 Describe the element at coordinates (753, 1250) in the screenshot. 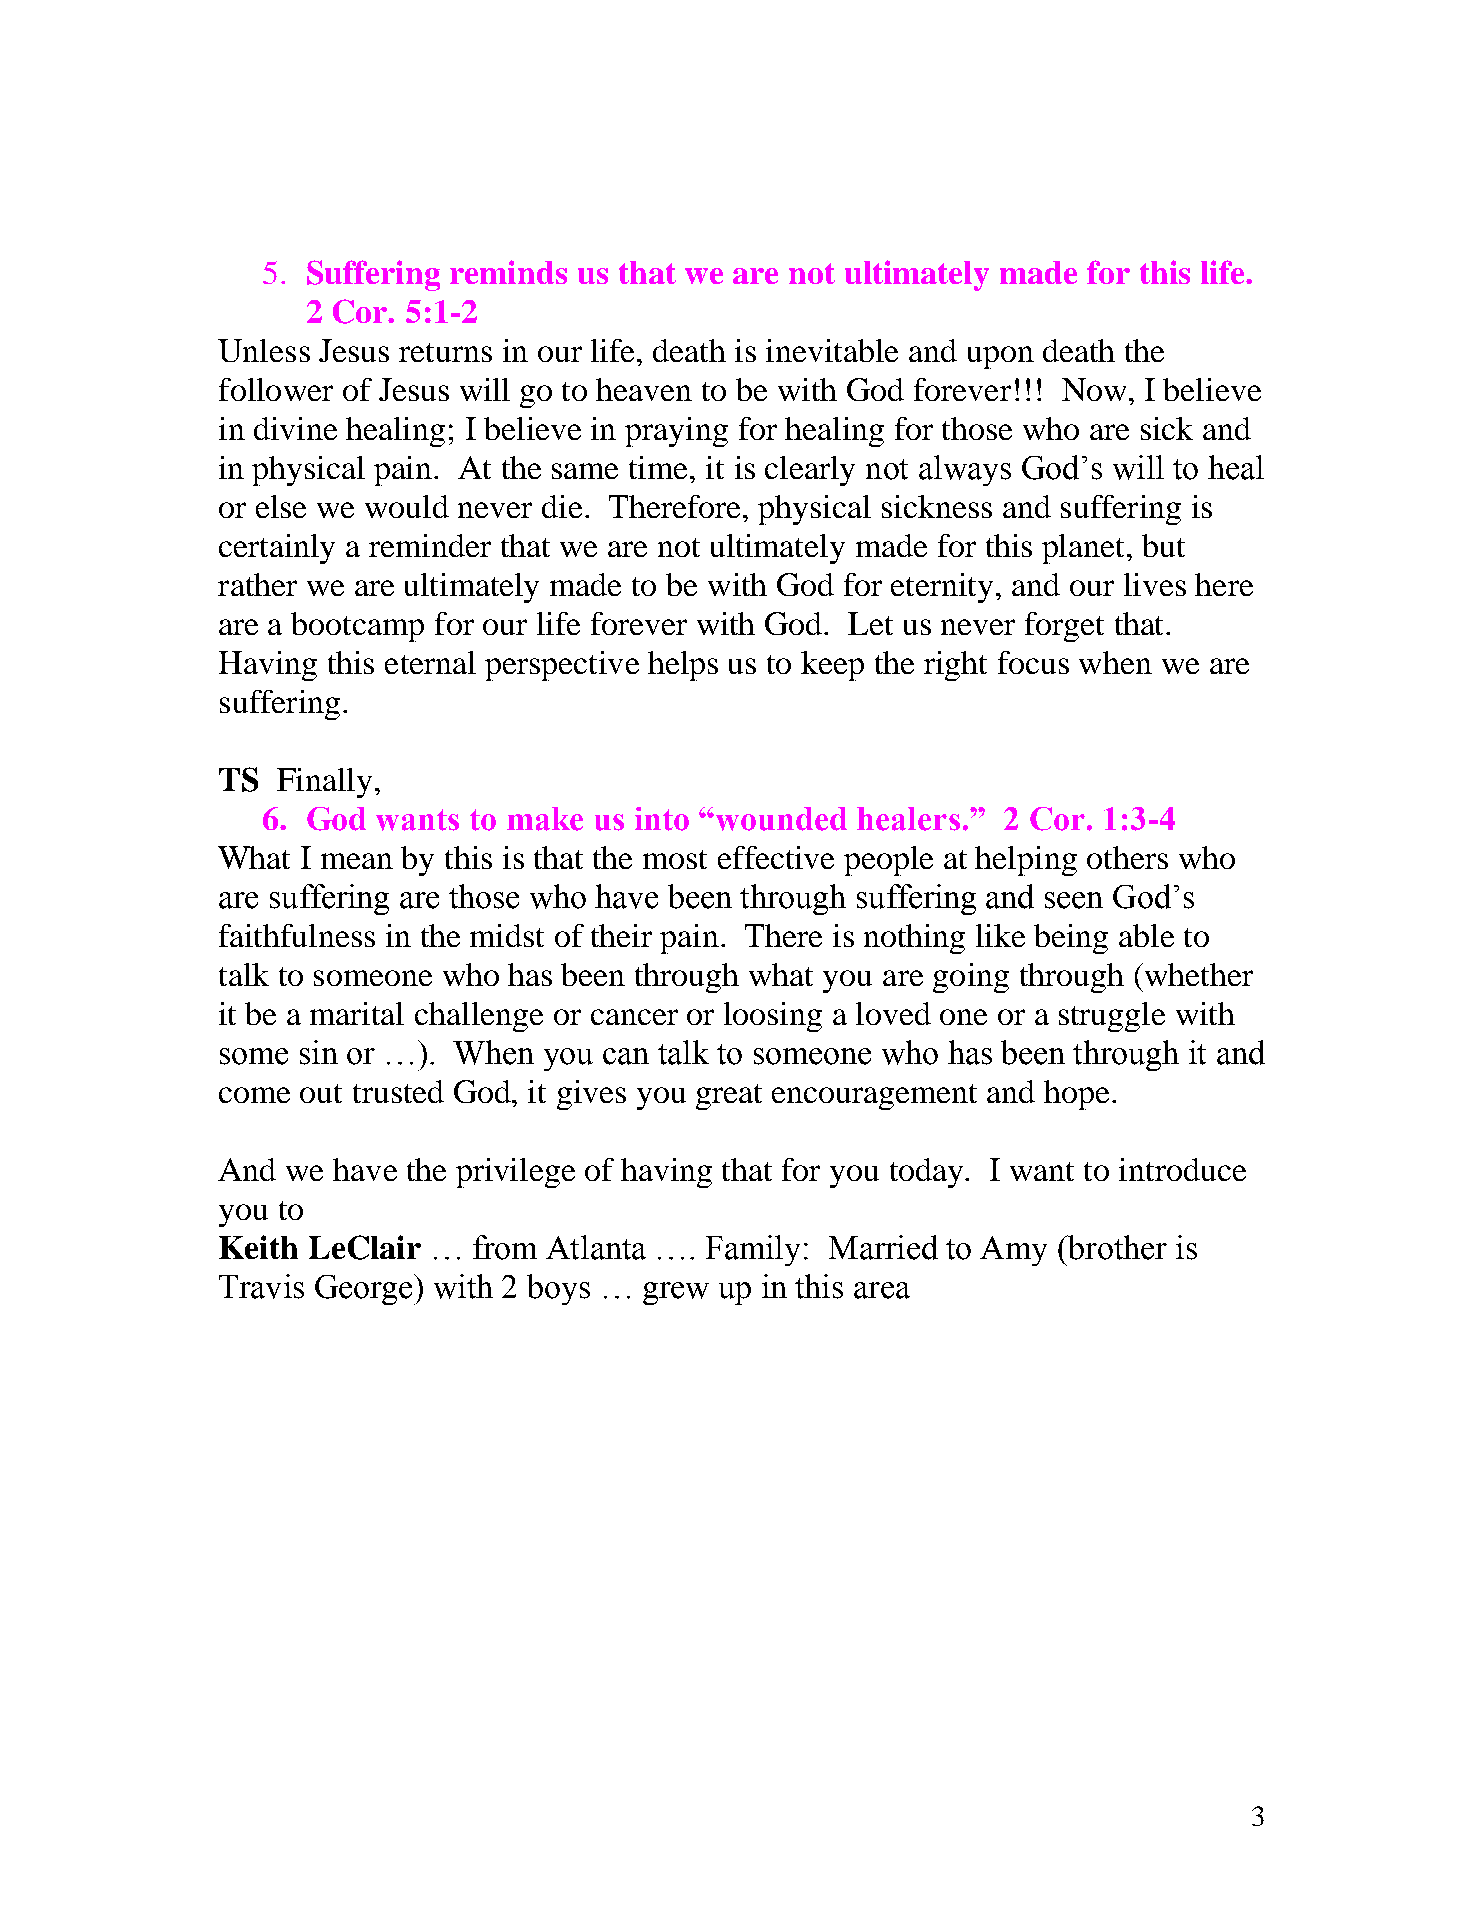

I see `Family` at that location.
